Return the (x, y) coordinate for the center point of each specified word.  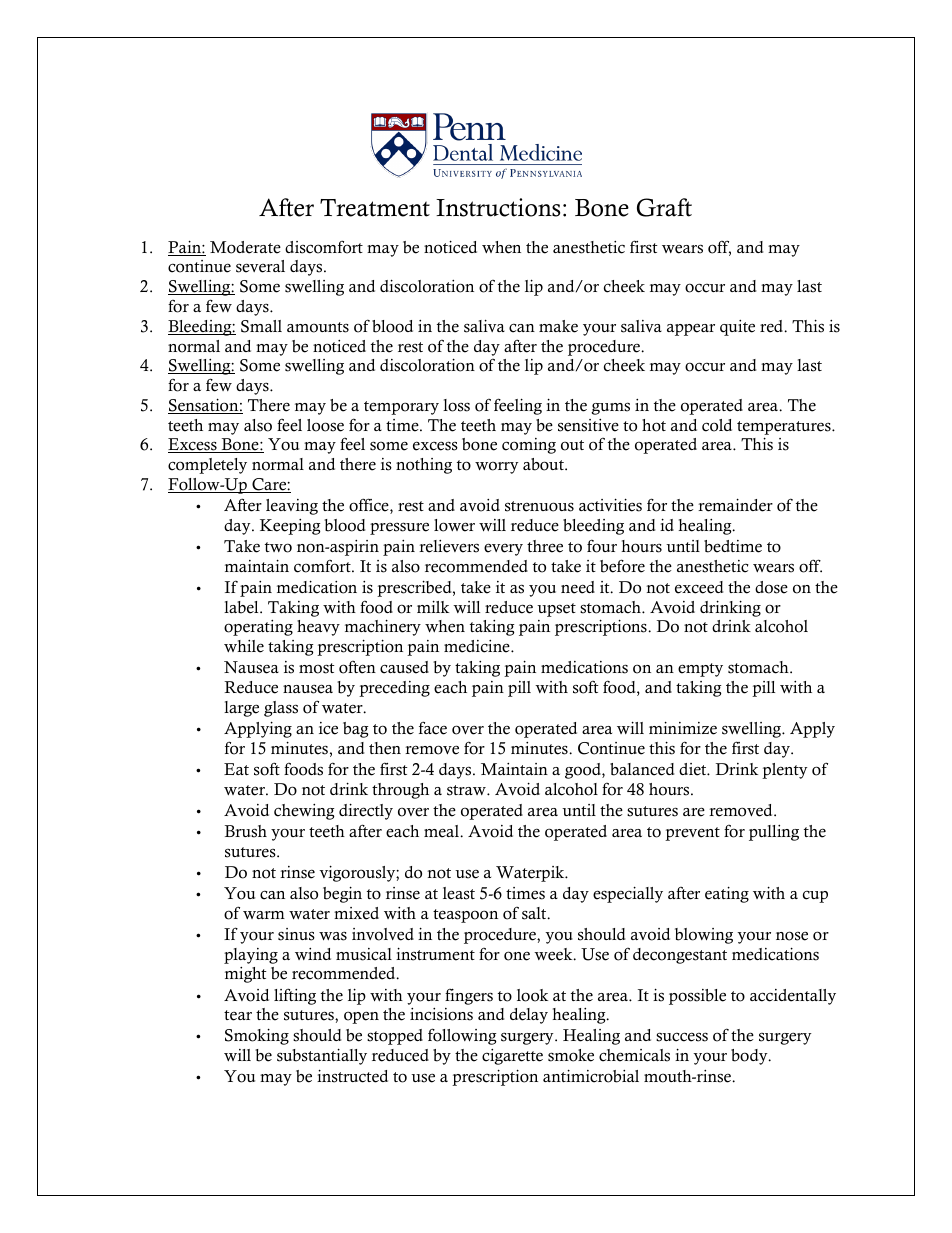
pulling (774, 833)
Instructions (498, 207)
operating (258, 628)
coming (529, 446)
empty (700, 670)
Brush (246, 831)
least (459, 893)
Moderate (245, 247)
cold (717, 425)
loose (325, 425)
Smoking (257, 1036)
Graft (664, 207)
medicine (478, 646)
